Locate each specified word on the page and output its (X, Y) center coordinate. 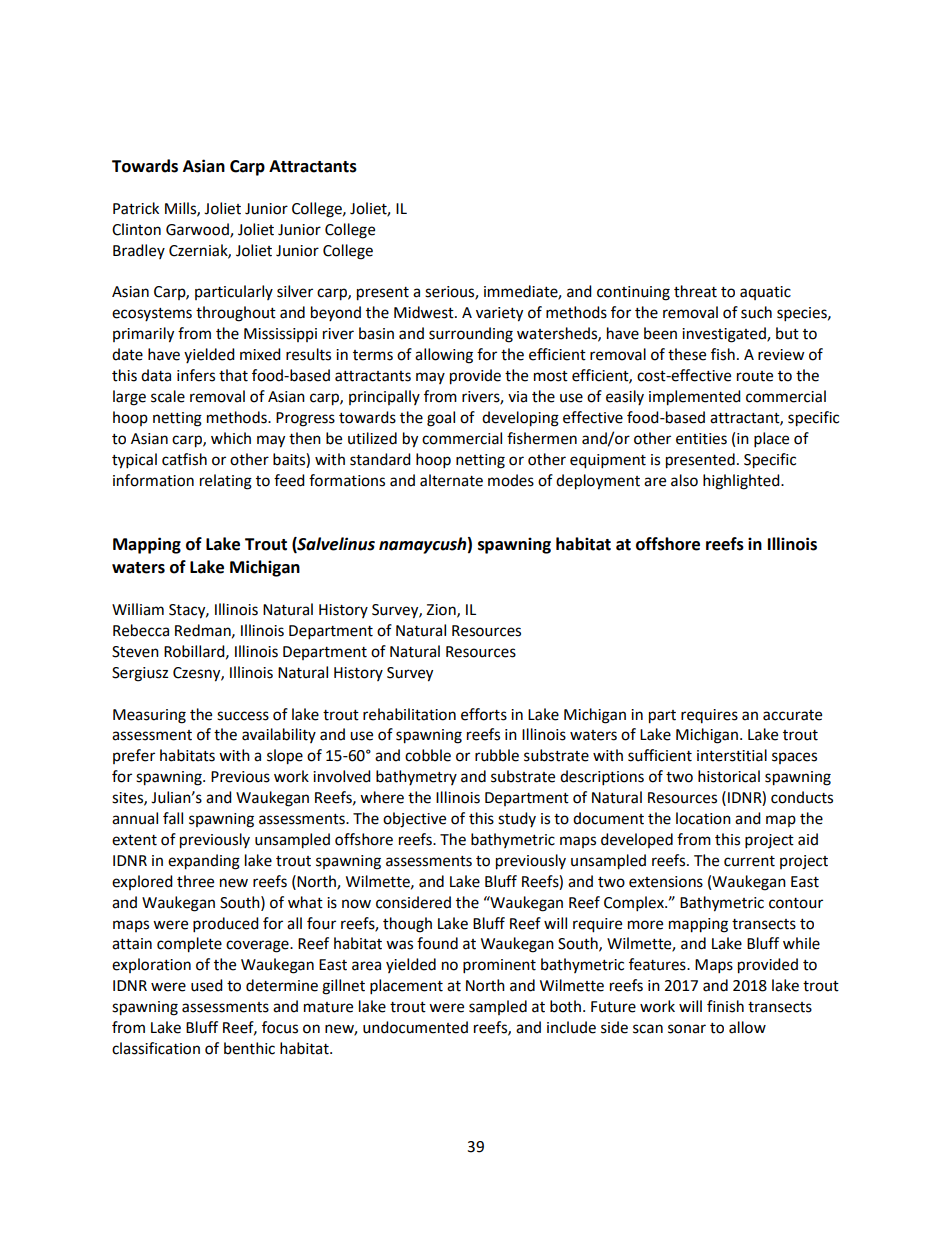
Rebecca (141, 630)
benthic (249, 1048)
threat (695, 291)
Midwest (425, 312)
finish (725, 1006)
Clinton (136, 229)
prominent (499, 966)
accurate (792, 715)
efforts (484, 714)
